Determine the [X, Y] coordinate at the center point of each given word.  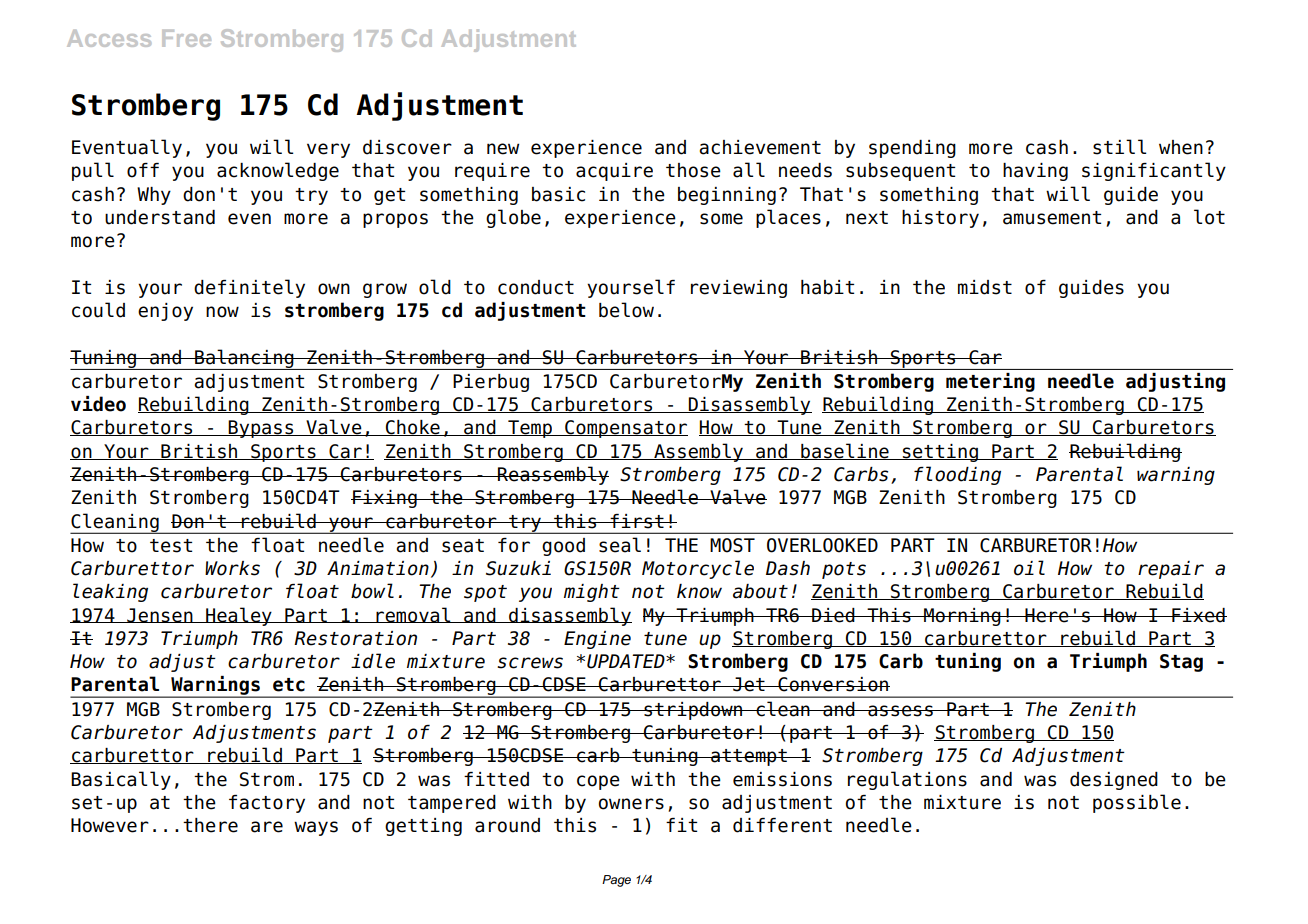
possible [1137, 803]
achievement [760, 147]
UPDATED [627, 661]
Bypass [261, 429]
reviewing [739, 289]
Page [616, 881]
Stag [1181, 663]
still [1119, 147]
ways [316, 828]
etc [289, 685]
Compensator [625, 429]
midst [985, 287]
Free [186, 38]
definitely [249, 288]
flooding [957, 475]
